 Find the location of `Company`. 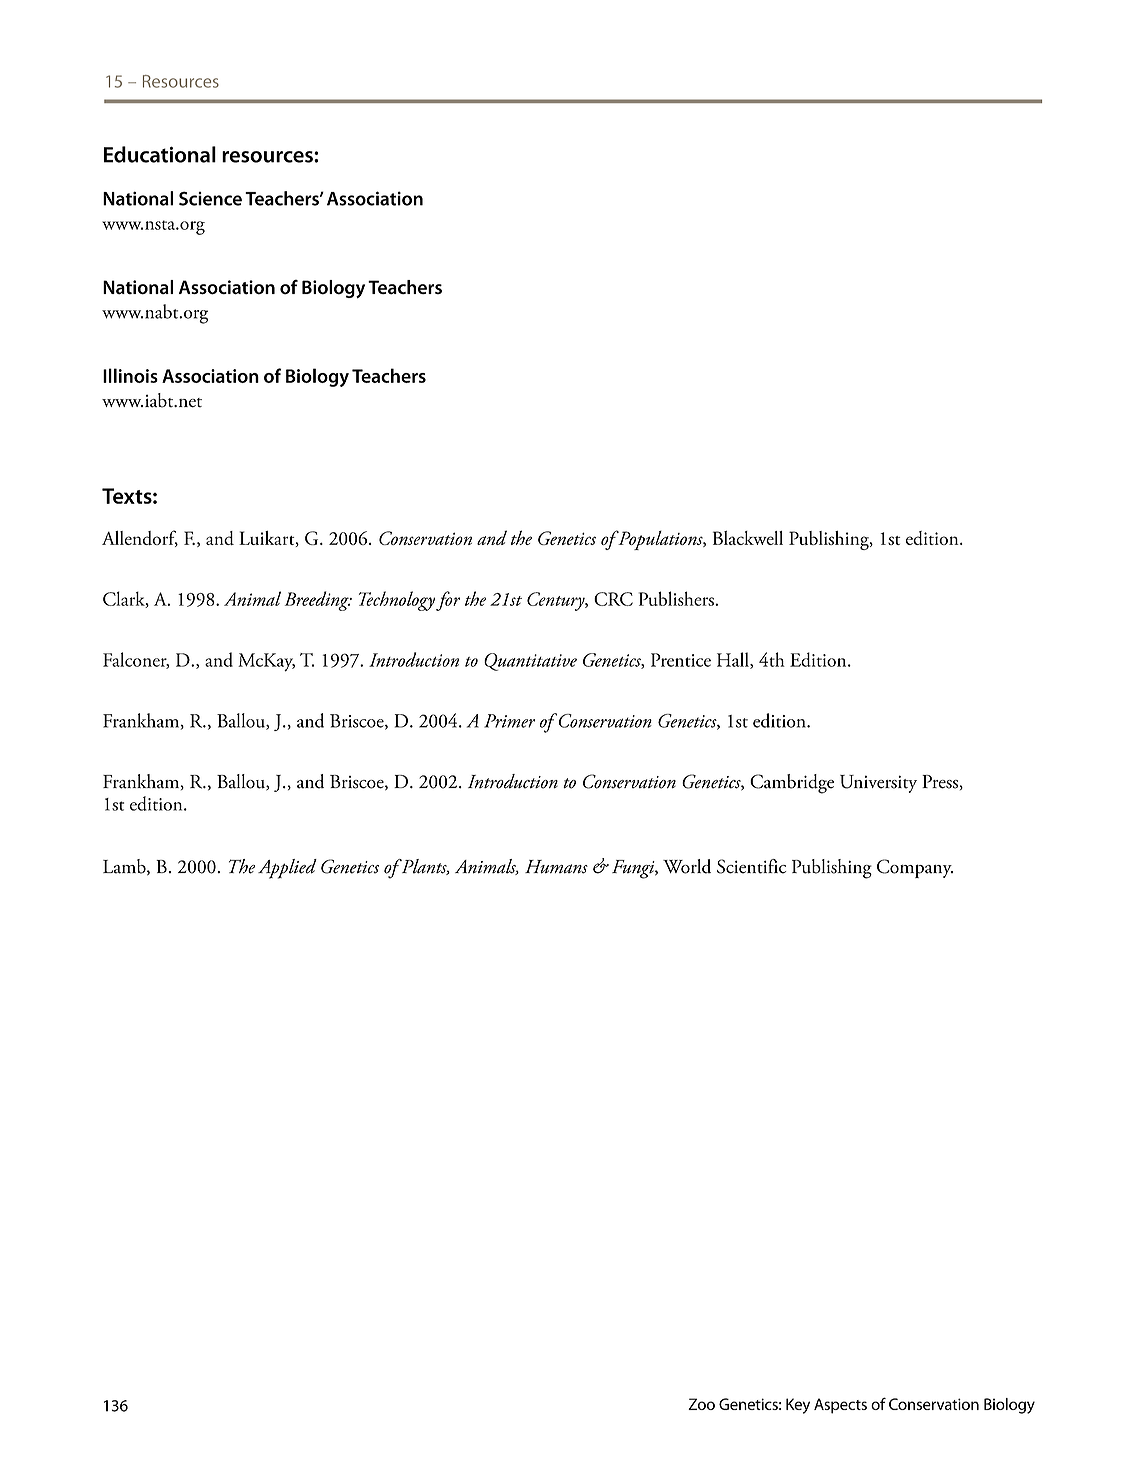

Company is located at coordinates (915, 868).
